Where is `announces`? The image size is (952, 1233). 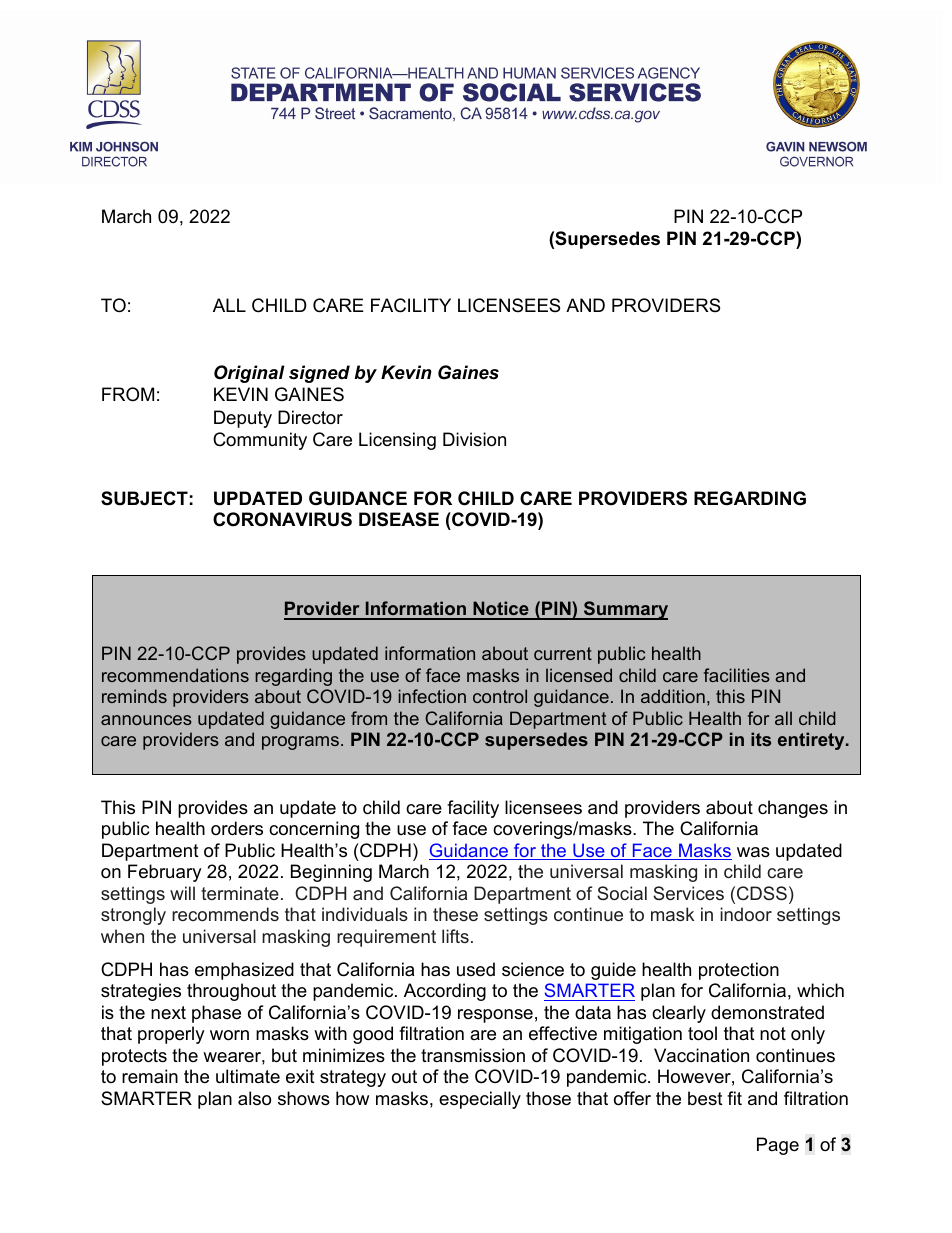
announces is located at coordinates (146, 720).
